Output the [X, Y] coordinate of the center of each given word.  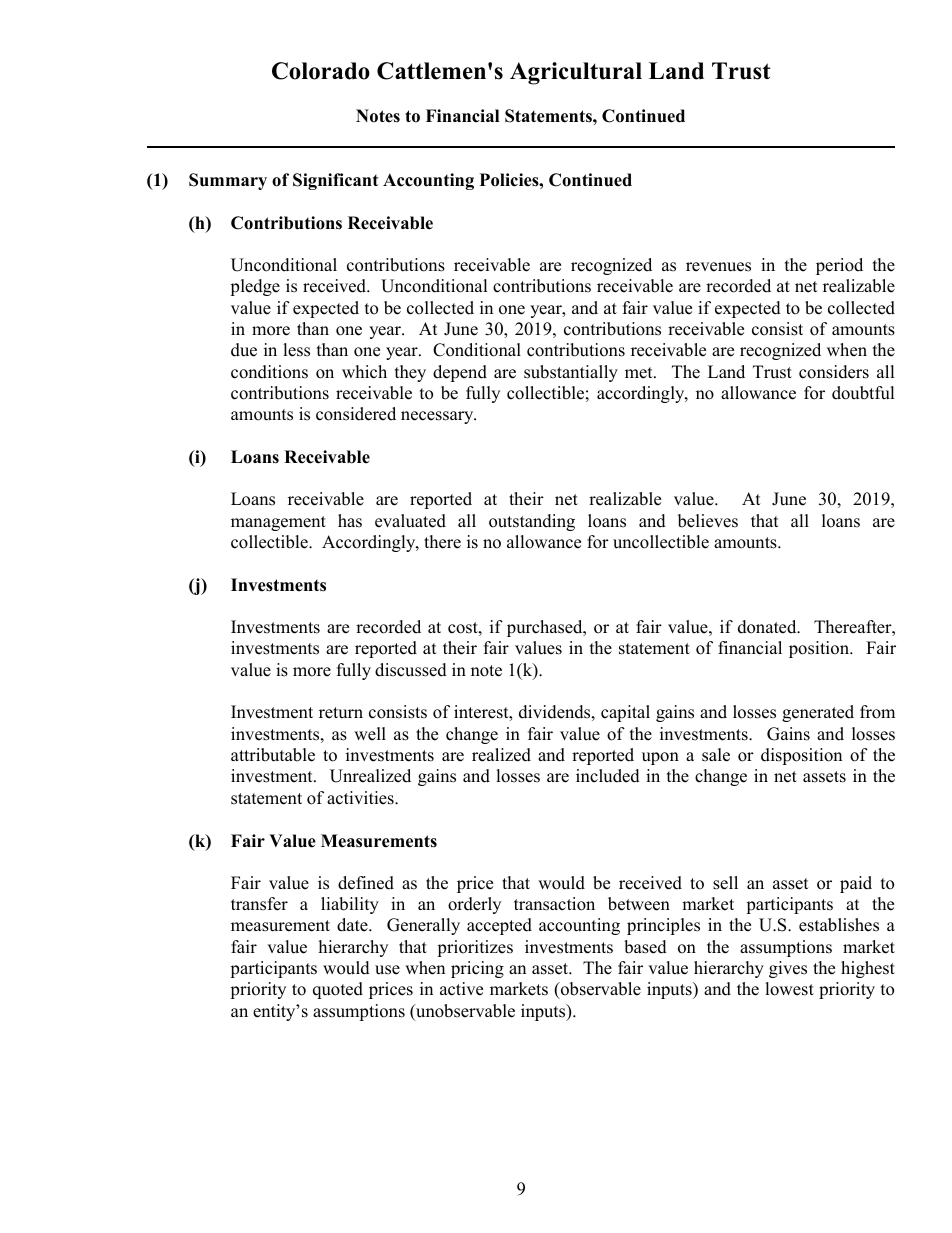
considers [834, 372]
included [608, 776]
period [839, 266]
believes [708, 521]
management [278, 523]
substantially [571, 373]
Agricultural [576, 73]
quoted [338, 990]
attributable [273, 755]
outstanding [532, 522]
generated [818, 713]
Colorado [321, 71]
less [296, 350]
